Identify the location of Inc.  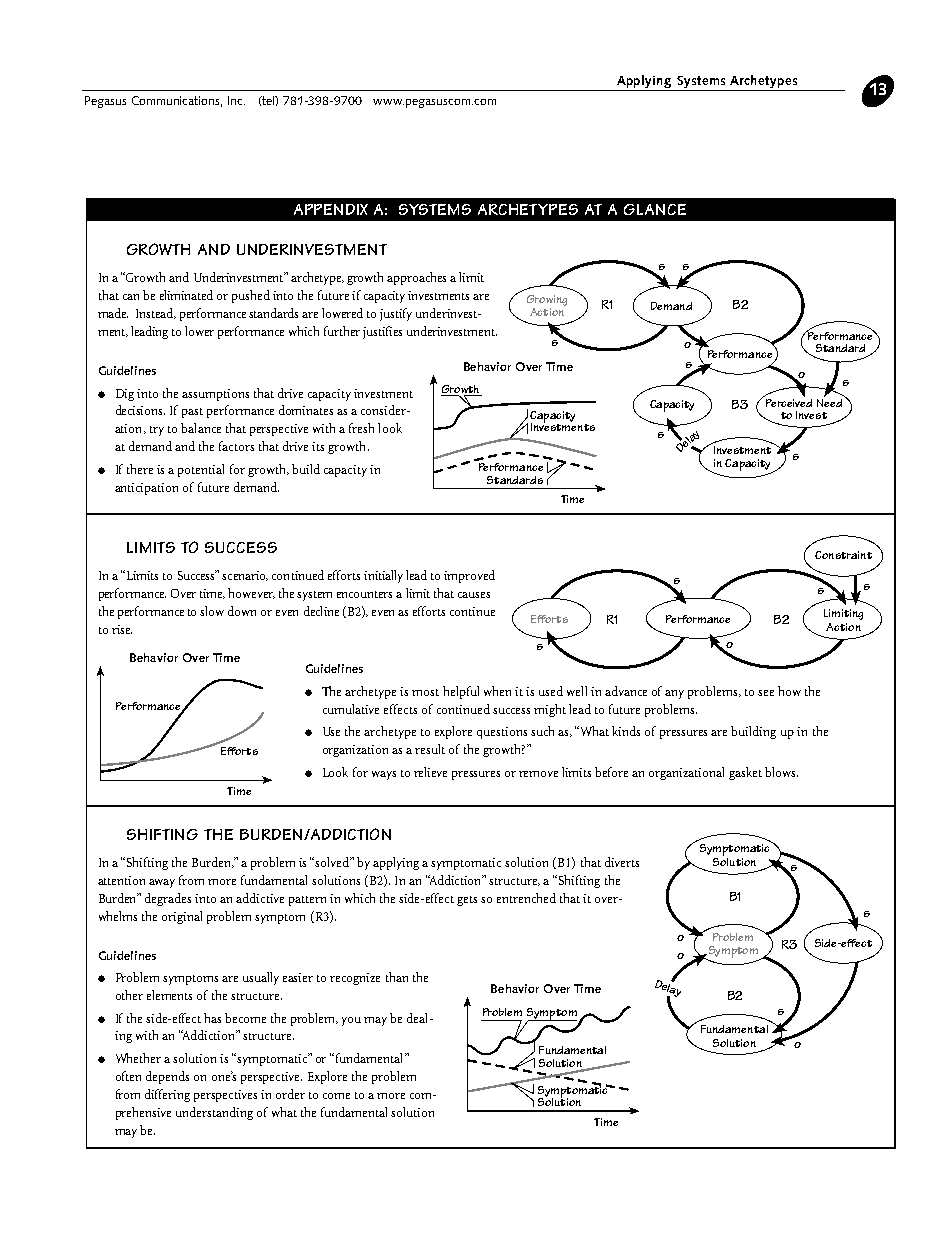
(236, 100).
